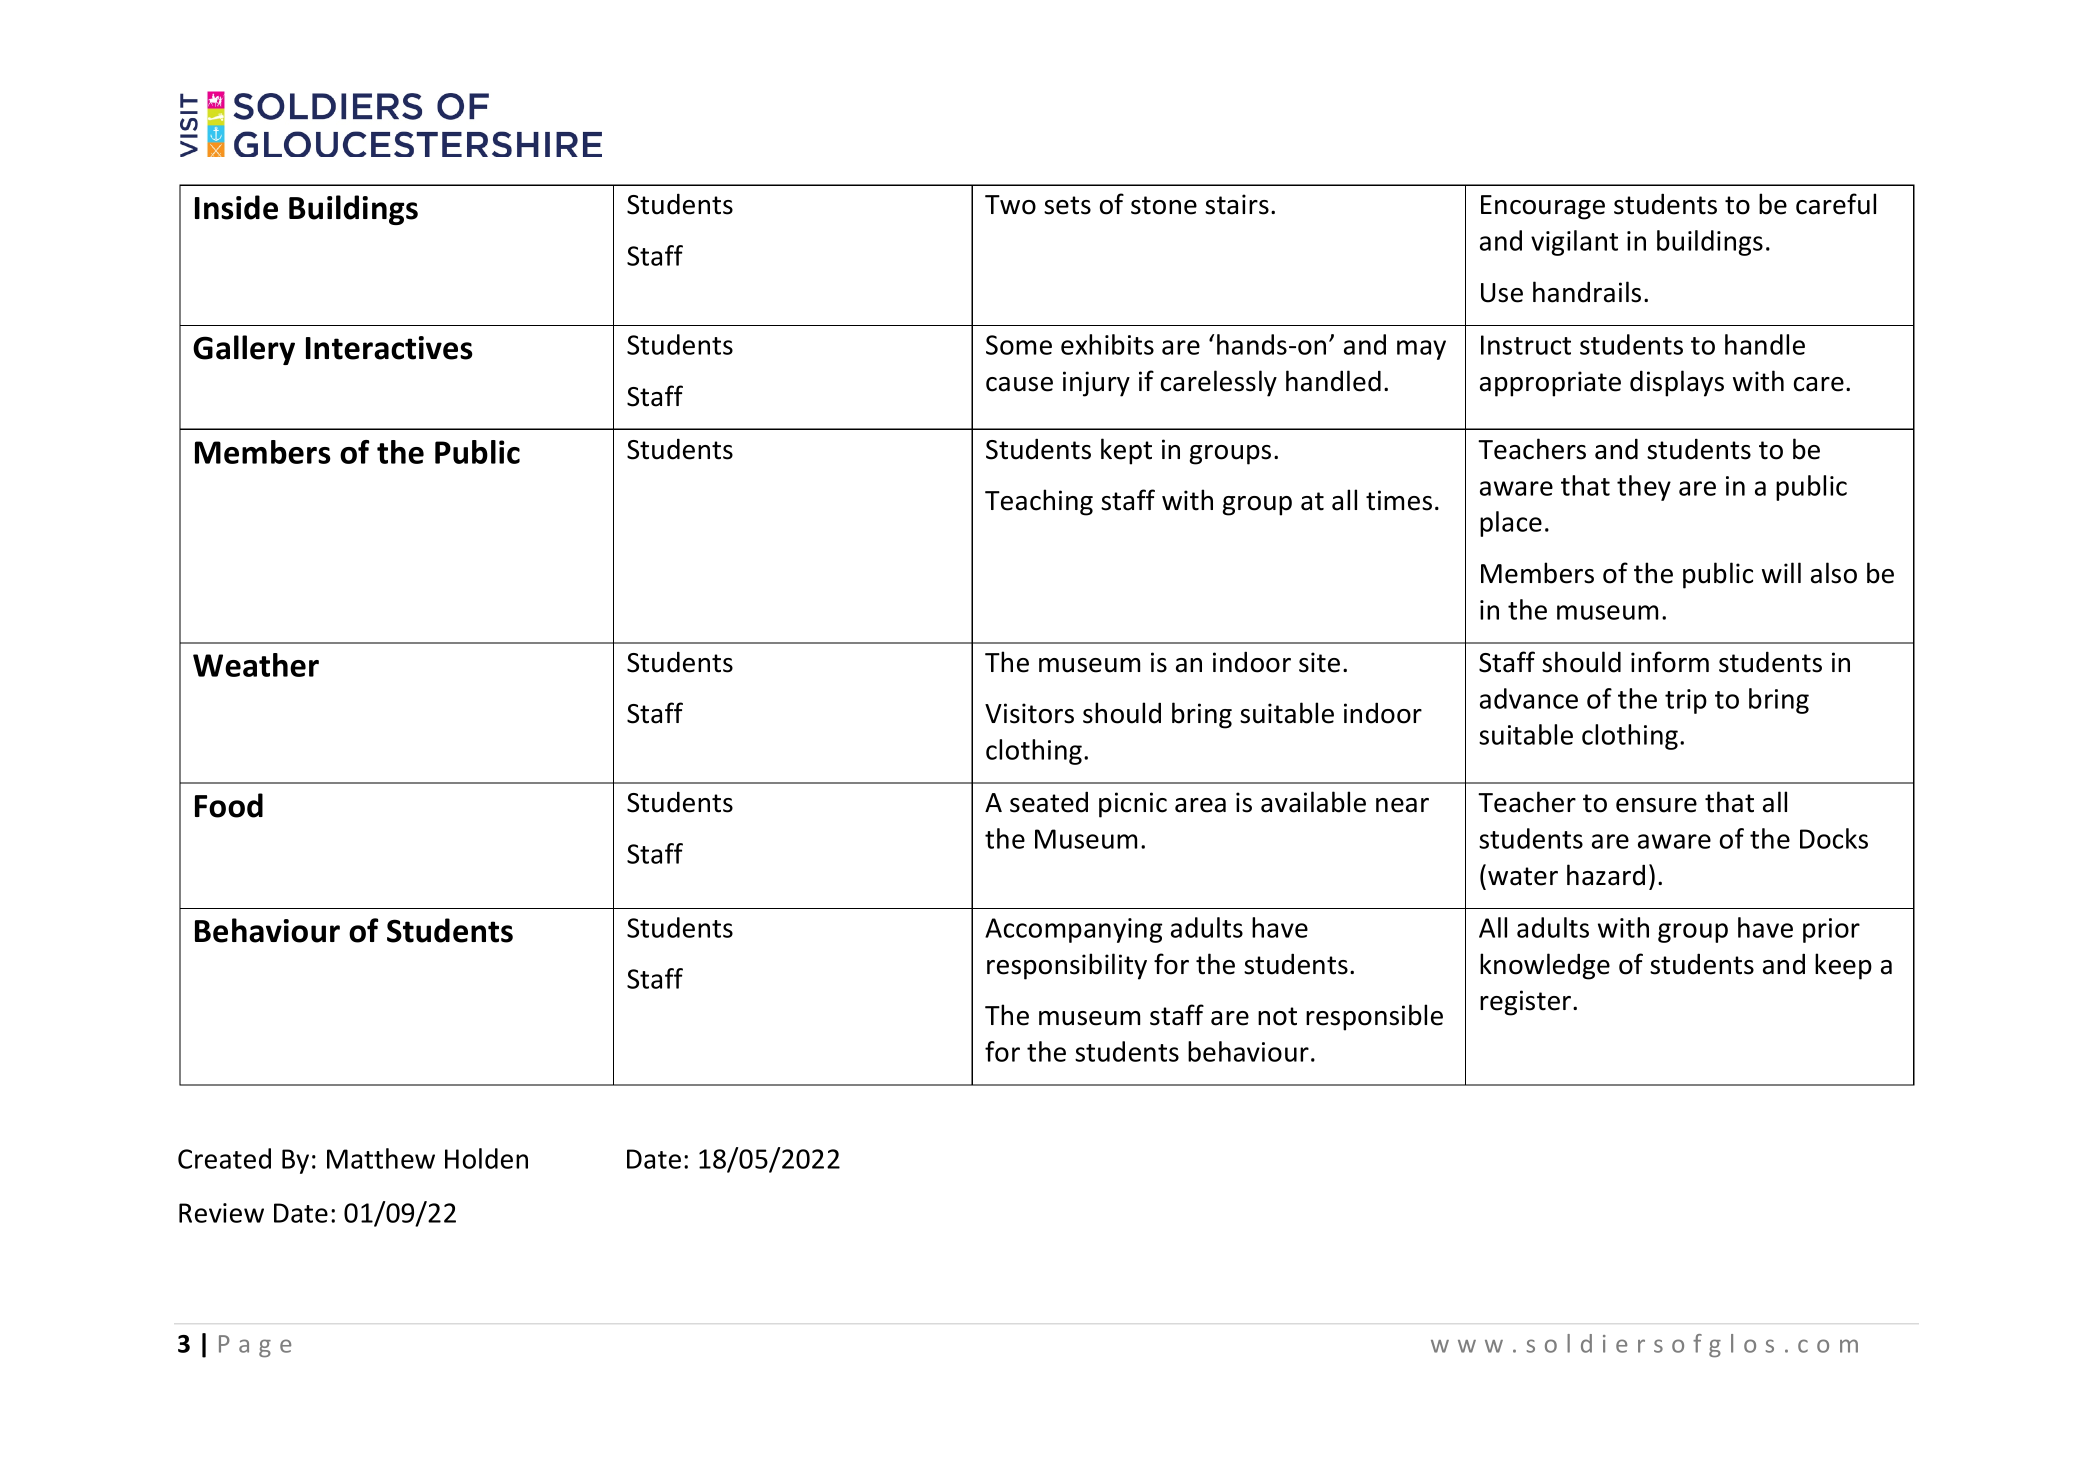 Image resolution: width=2093 pixels, height=1480 pixels. Describe the element at coordinates (1644, 488) in the image. I see `they` at that location.
